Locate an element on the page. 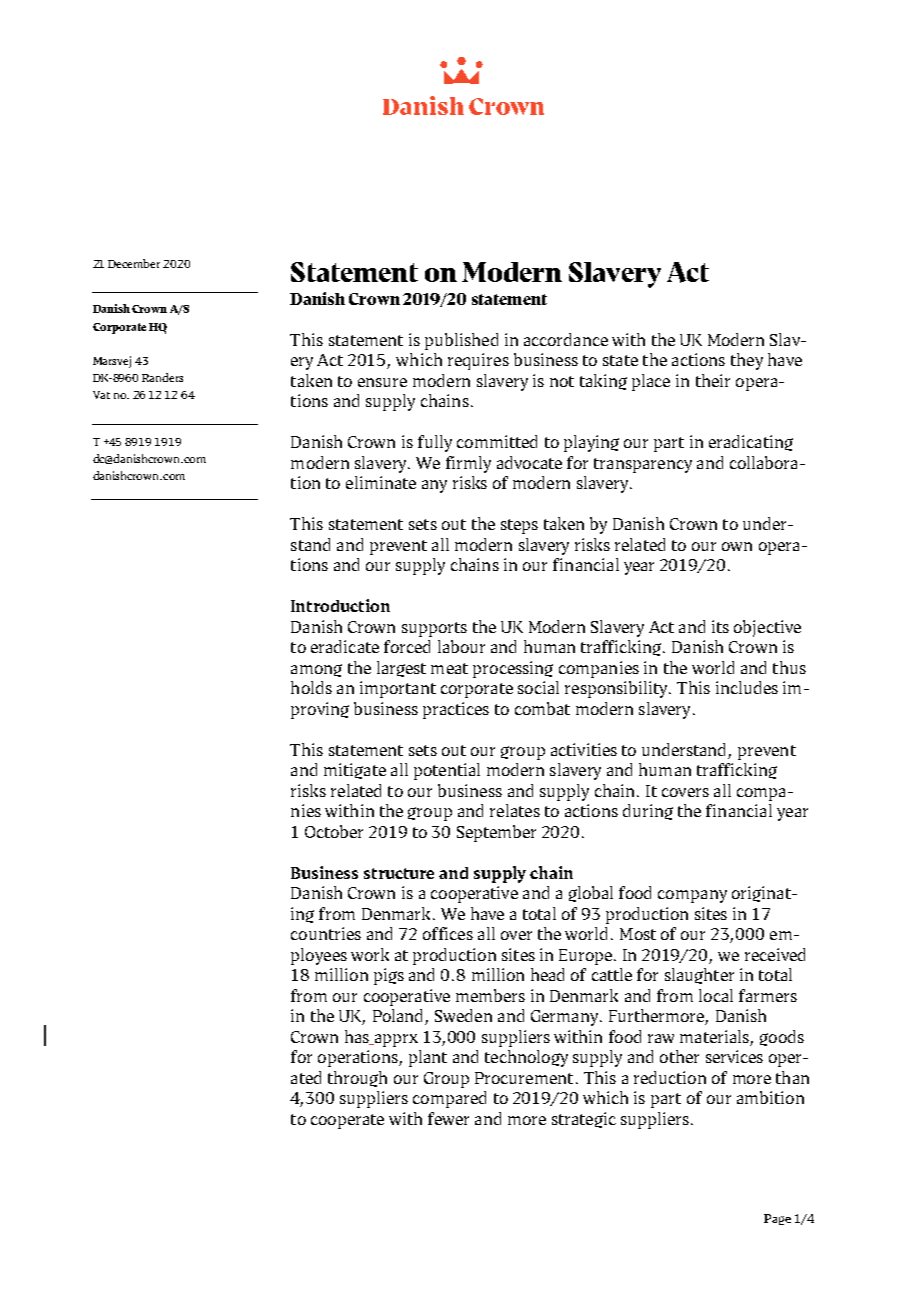 The image size is (924, 1308). countries is located at coordinates (326, 933).
